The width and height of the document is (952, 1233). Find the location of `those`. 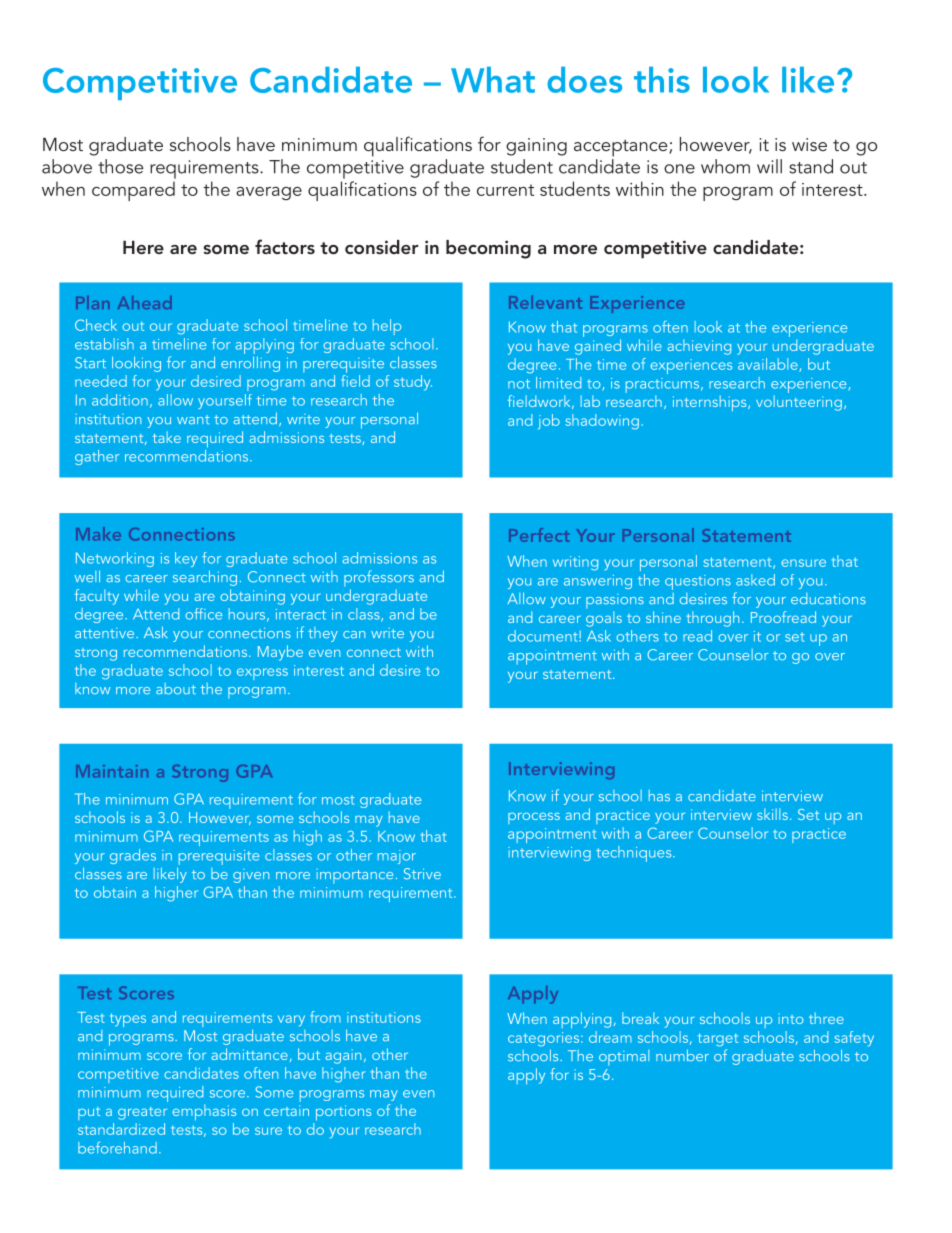

those is located at coordinates (120, 166).
